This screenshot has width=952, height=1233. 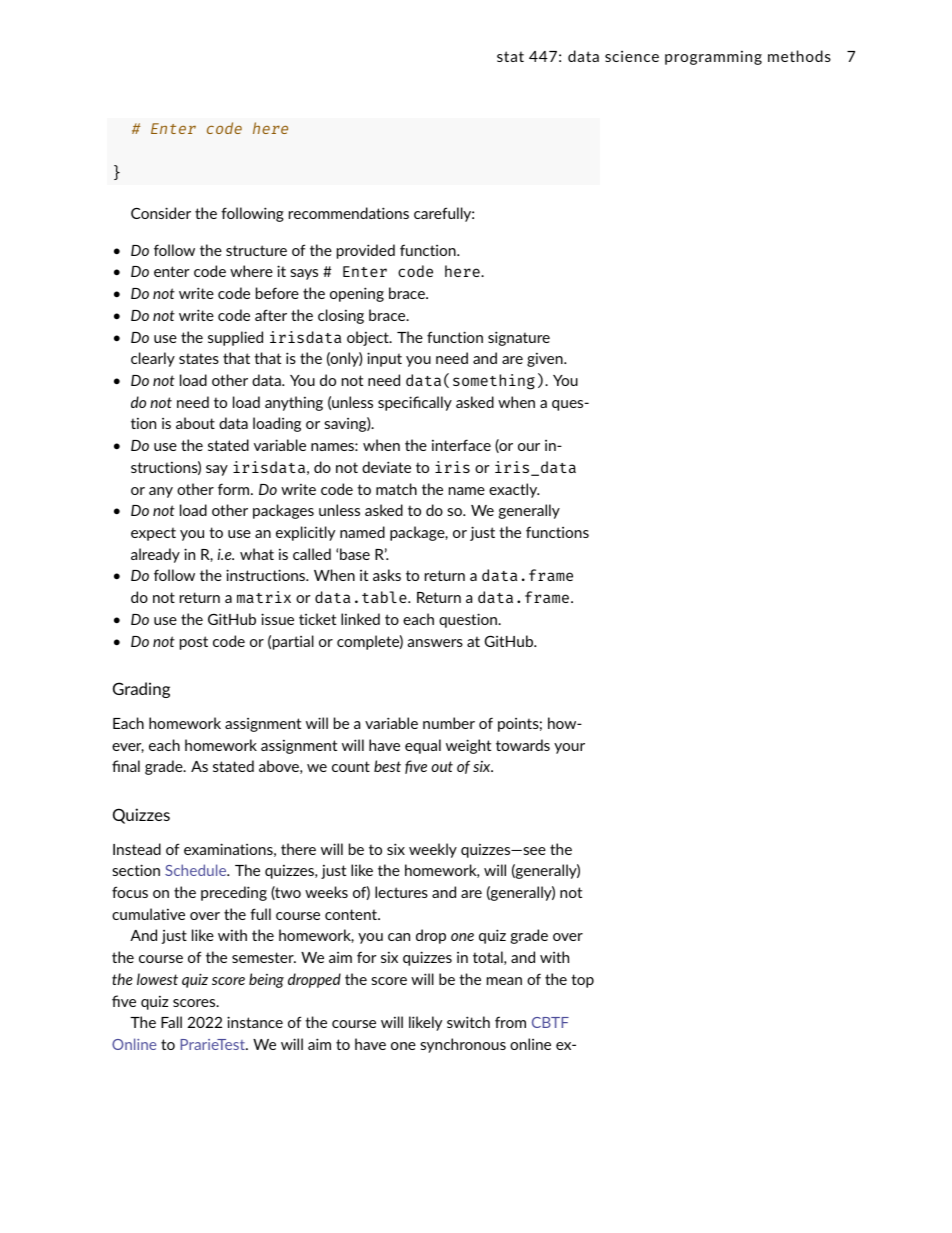 What do you see at coordinates (468, 746) in the screenshot?
I see `weight` at bounding box center [468, 746].
